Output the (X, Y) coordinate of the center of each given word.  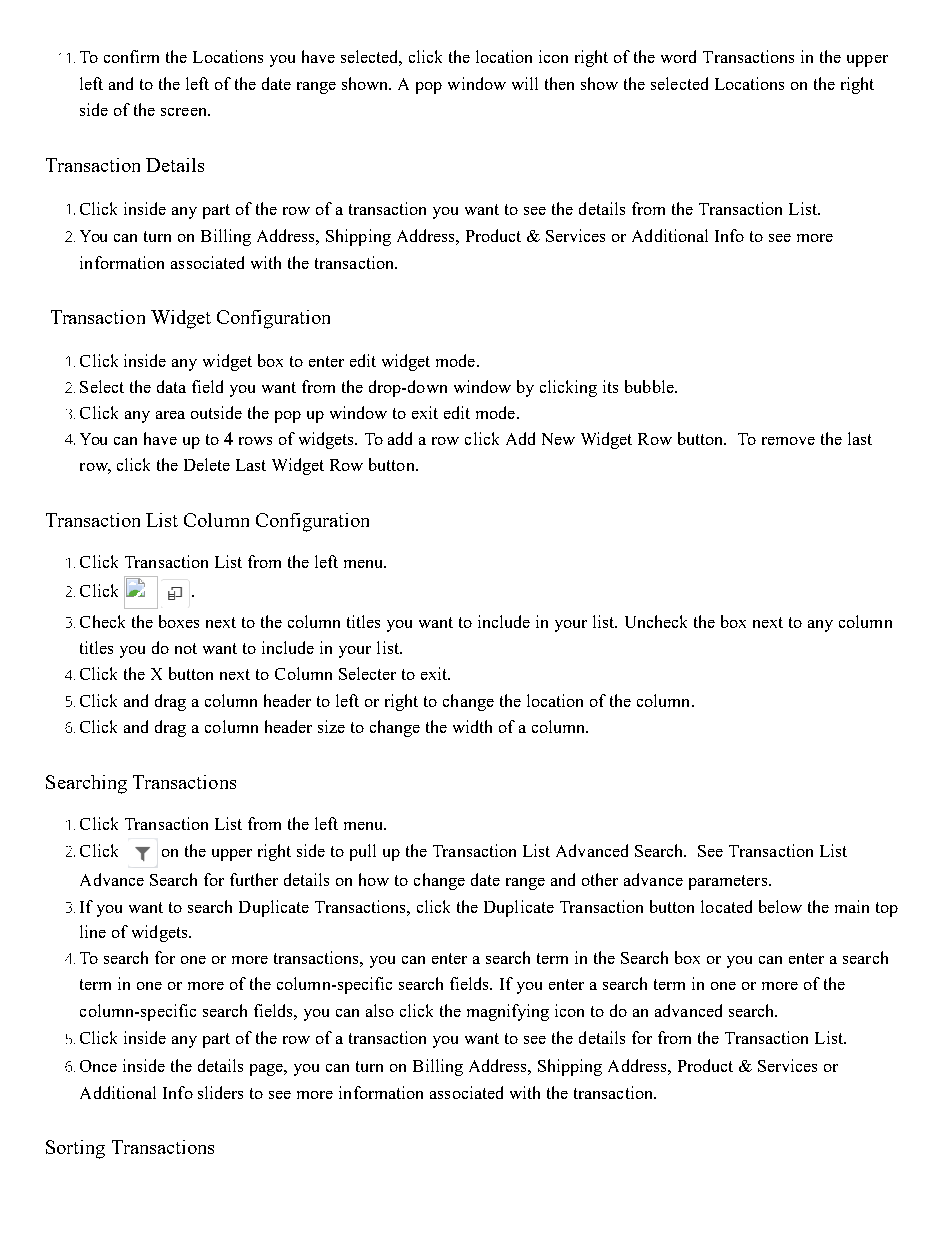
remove (788, 441)
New (558, 439)
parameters (729, 882)
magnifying (508, 1012)
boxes (179, 621)
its (610, 386)
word (678, 56)
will (525, 83)
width (472, 726)
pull (363, 852)
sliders (220, 1092)
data (171, 386)
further (254, 879)
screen (185, 112)
